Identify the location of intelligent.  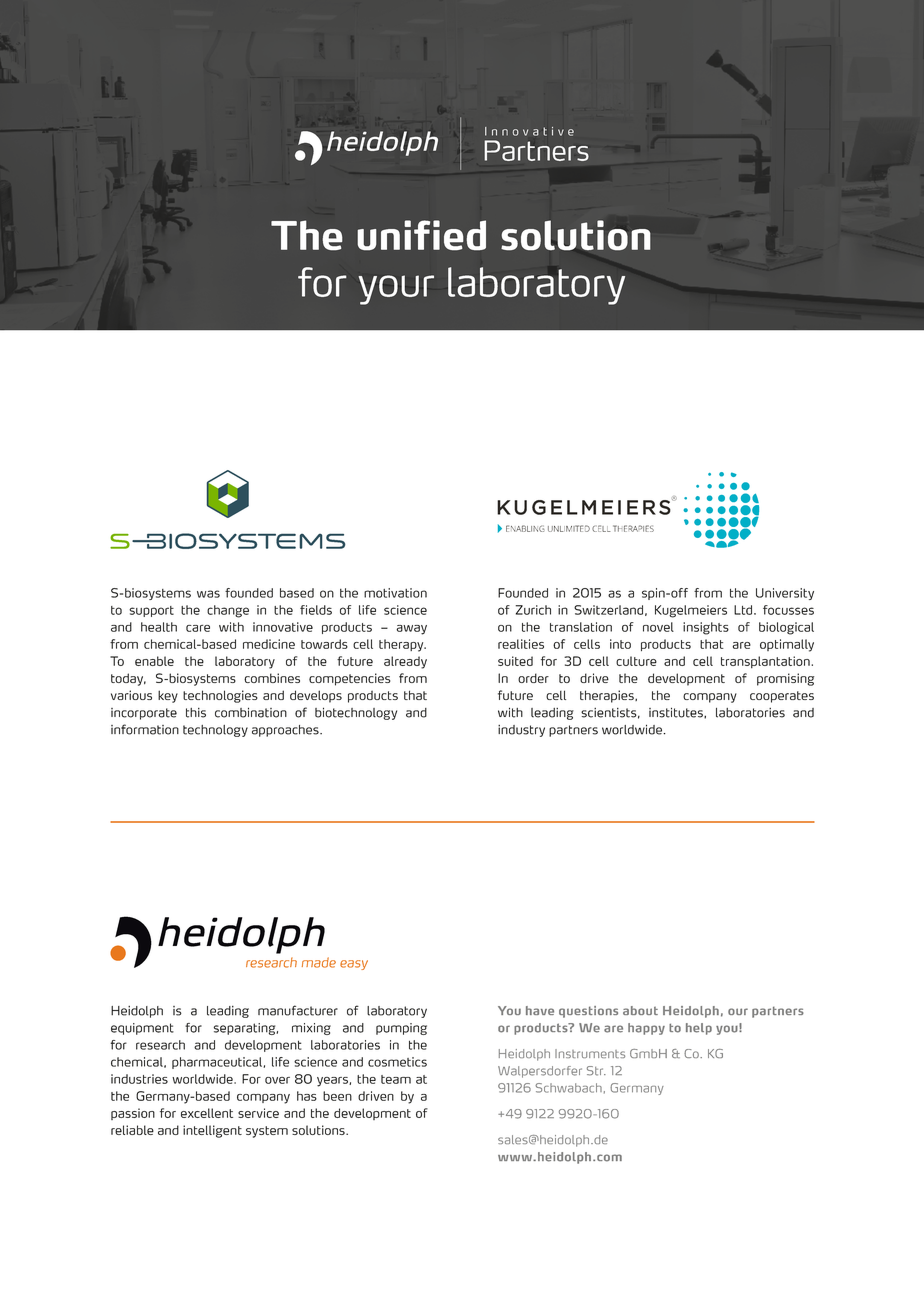
(212, 1131).
